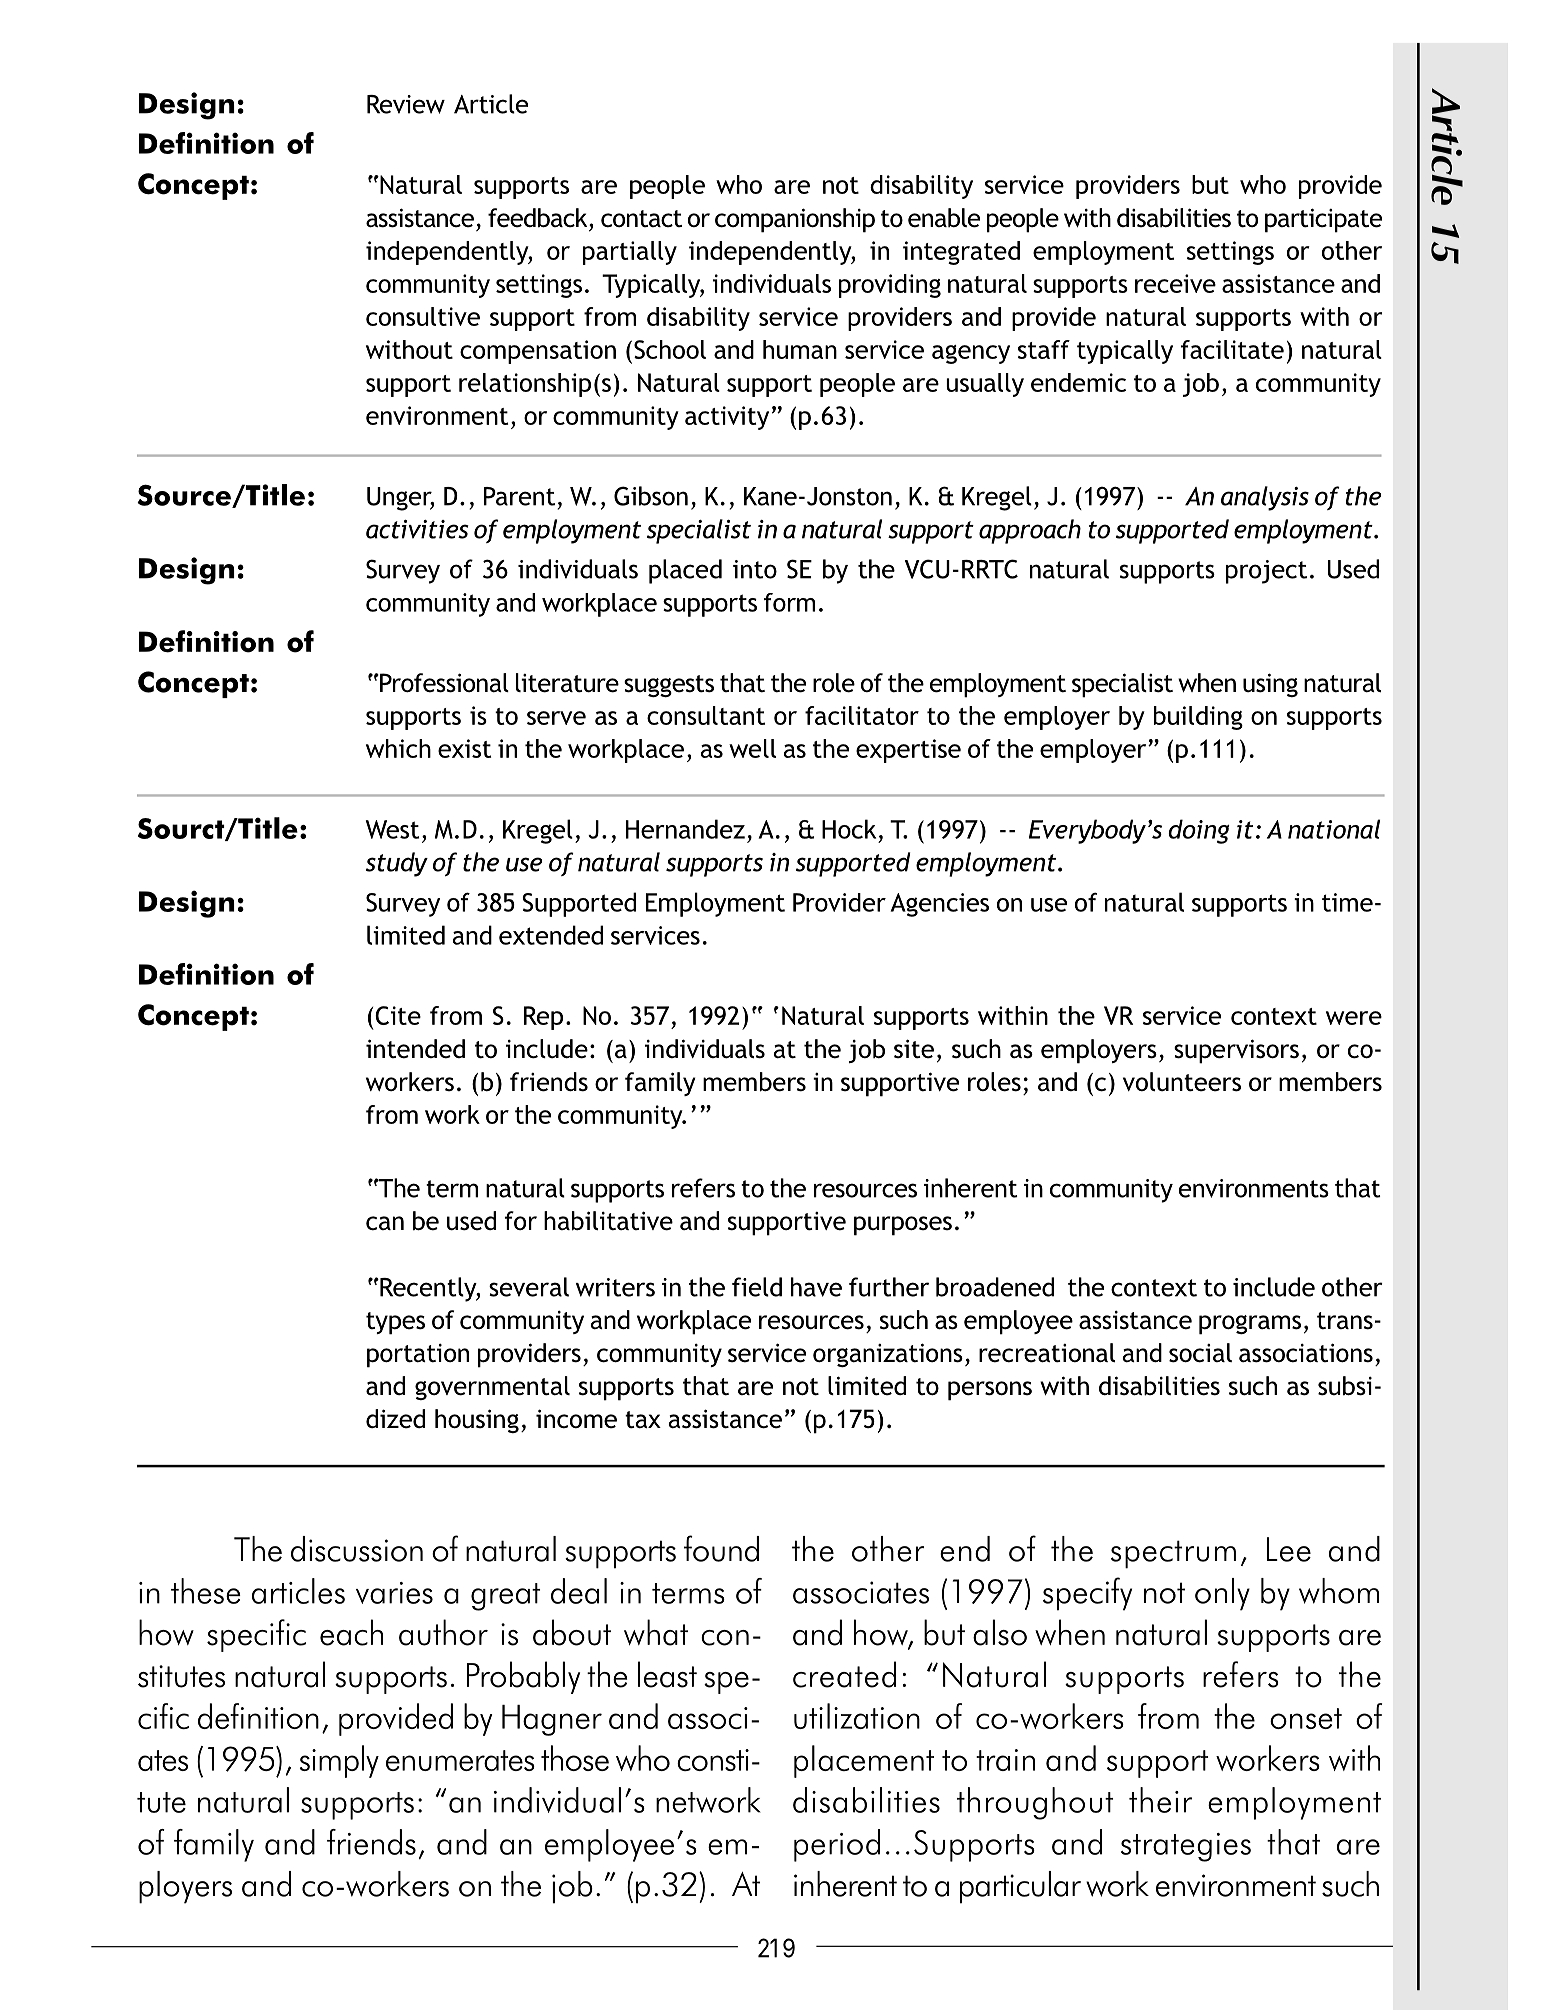  Describe the element at coordinates (757, 1287) in the image. I see `field` at that location.
